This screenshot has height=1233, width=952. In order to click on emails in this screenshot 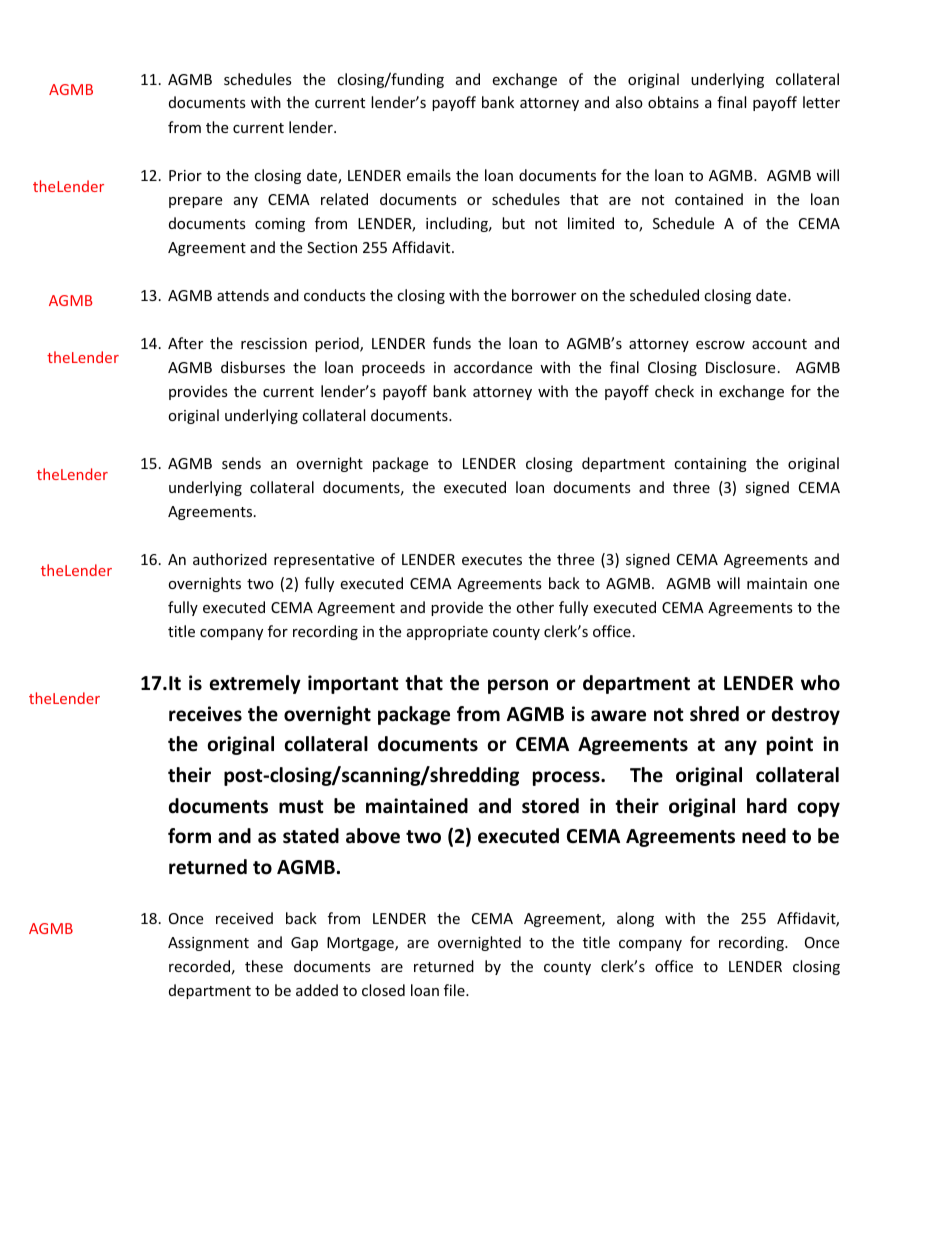, I will do `click(429, 175)`.
